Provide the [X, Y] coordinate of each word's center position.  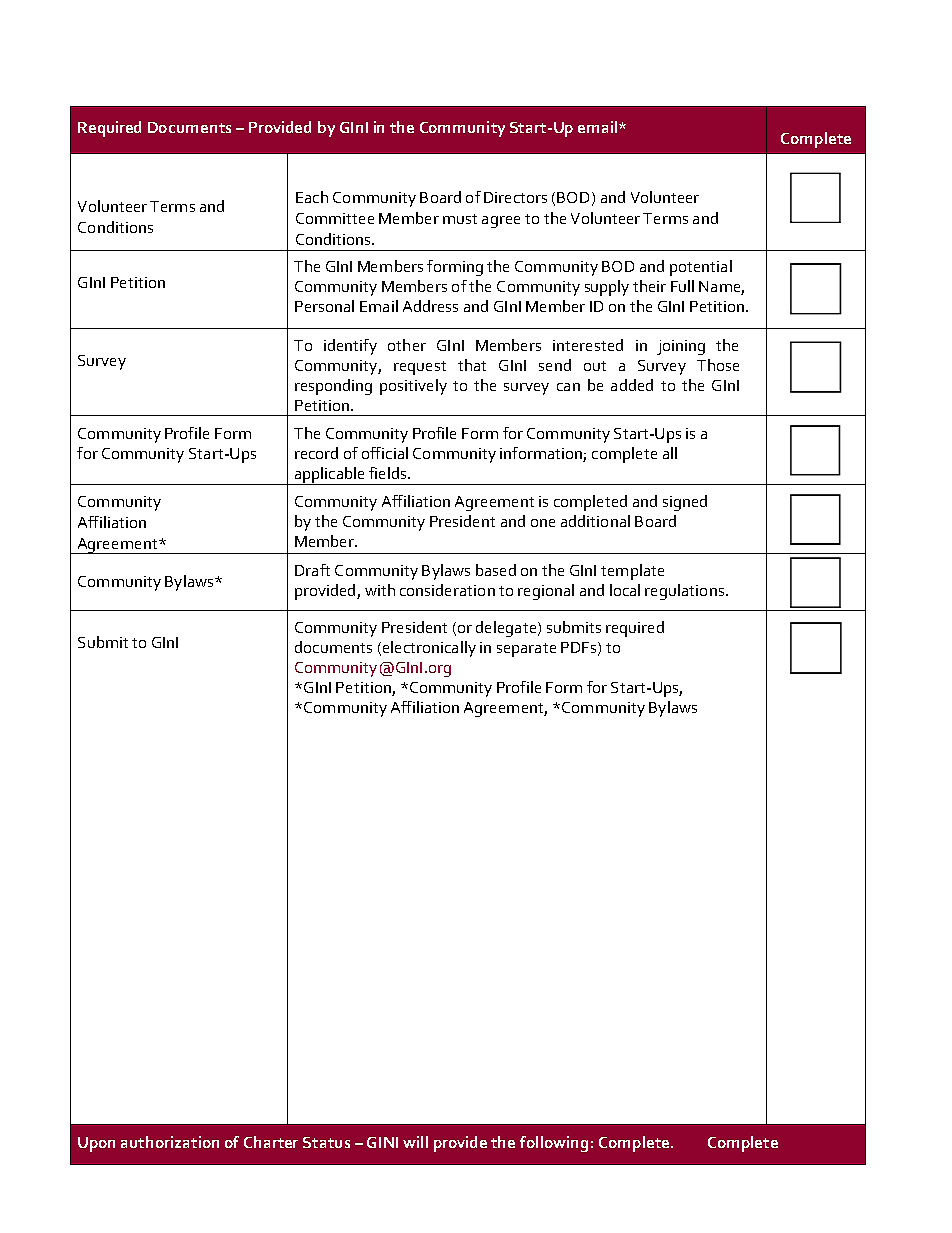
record [316, 453]
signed [685, 503]
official [385, 453]
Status [326, 1142]
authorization [170, 1142]
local [625, 590]
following [554, 1144]
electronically [428, 649]
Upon [96, 1144]
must [460, 219]
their [649, 286]
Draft [312, 570]
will [415, 1142]
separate [526, 650]
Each [312, 197]
